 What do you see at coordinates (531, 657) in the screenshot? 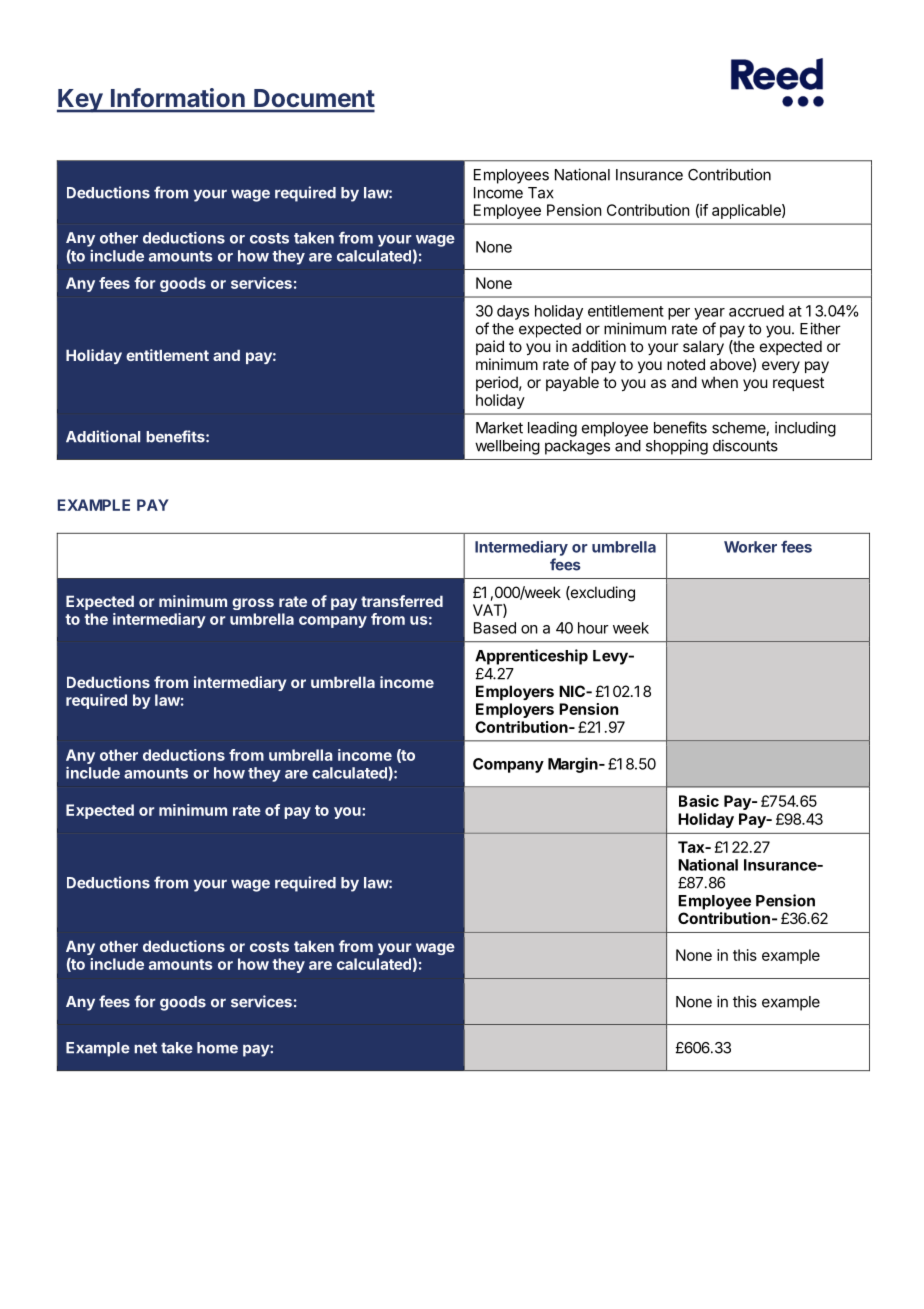
I see `Apprenticeship` at bounding box center [531, 657].
